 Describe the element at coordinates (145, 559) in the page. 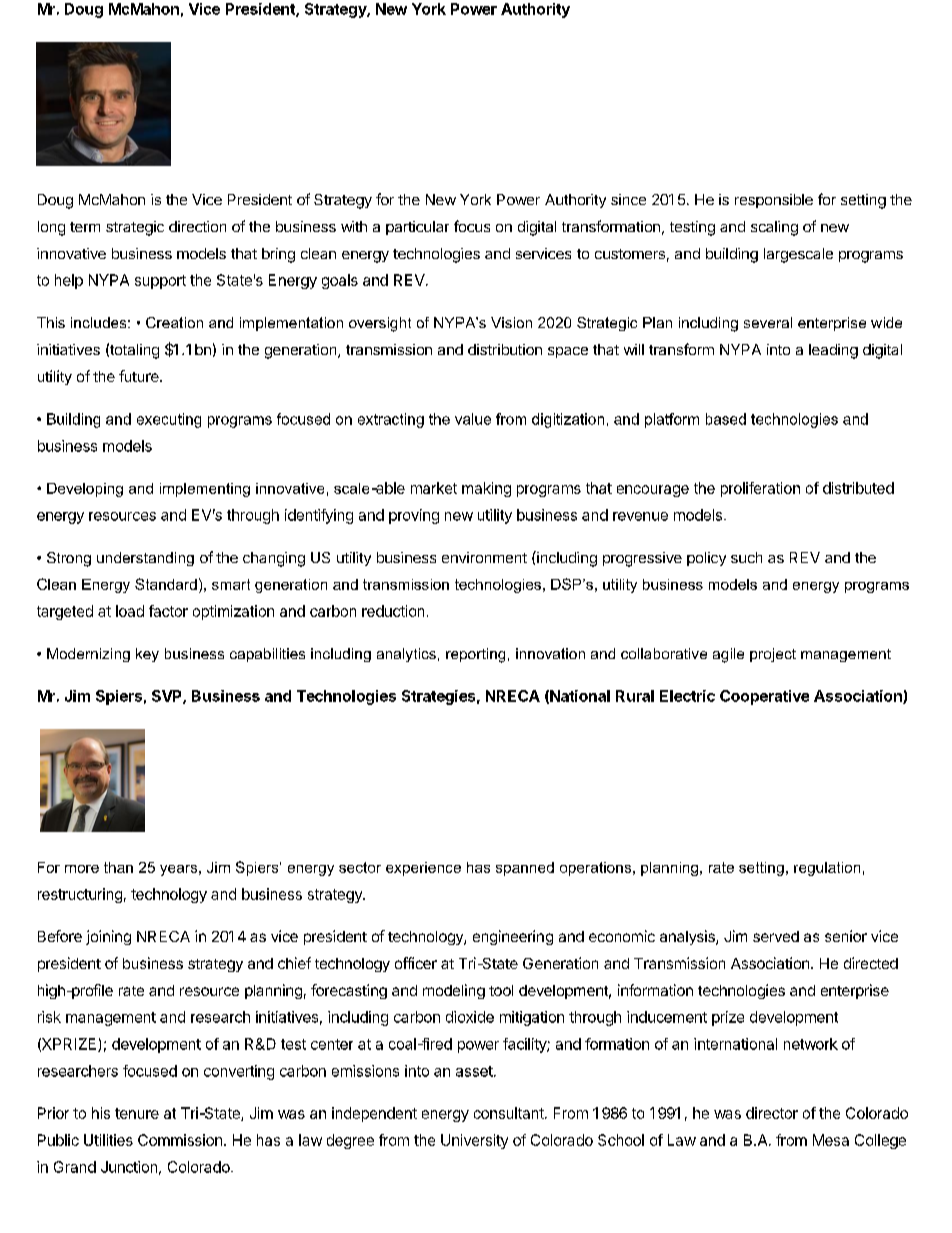

I see `understanding` at that location.
